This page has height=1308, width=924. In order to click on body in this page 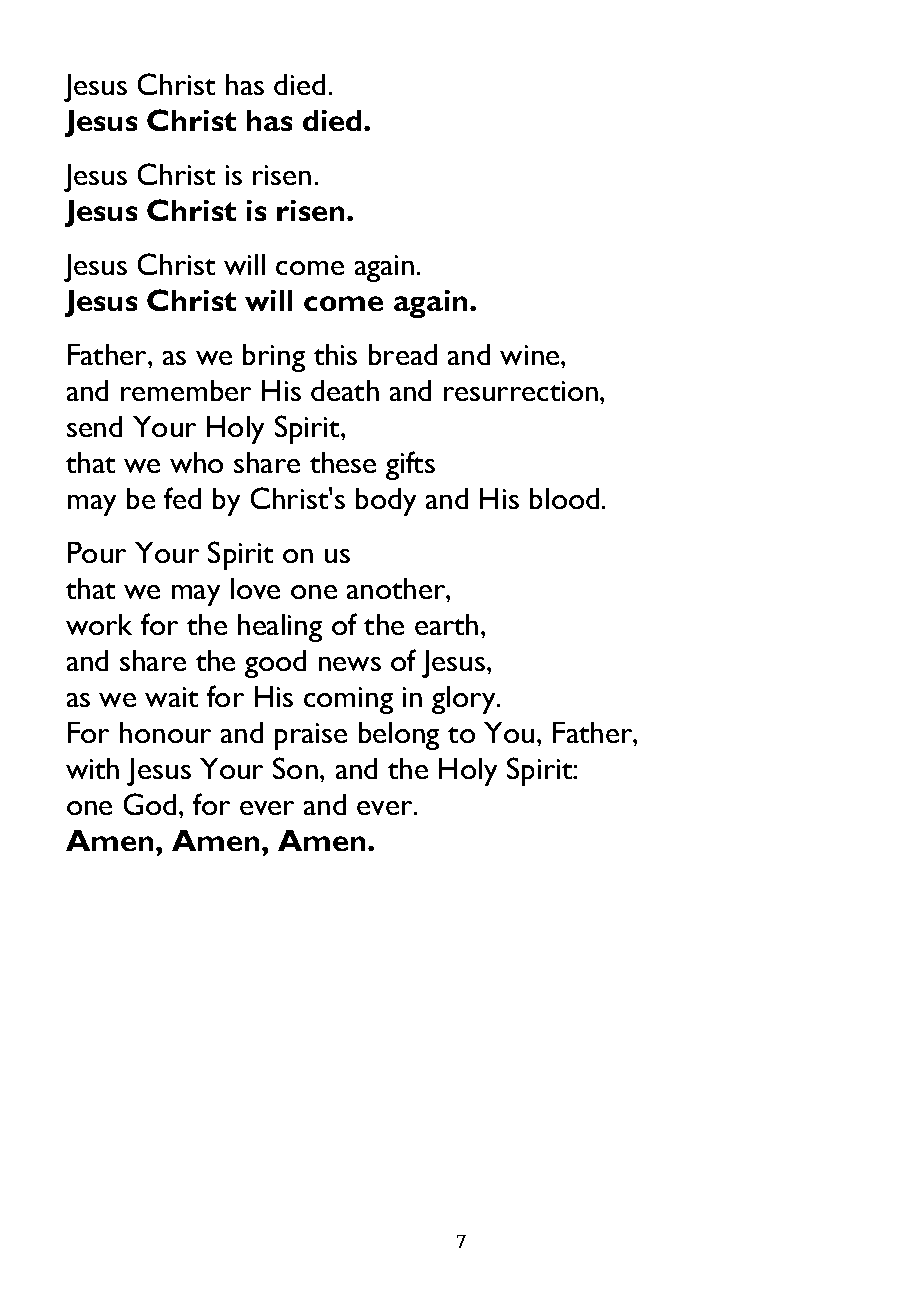, I will do `click(386, 502)`.
